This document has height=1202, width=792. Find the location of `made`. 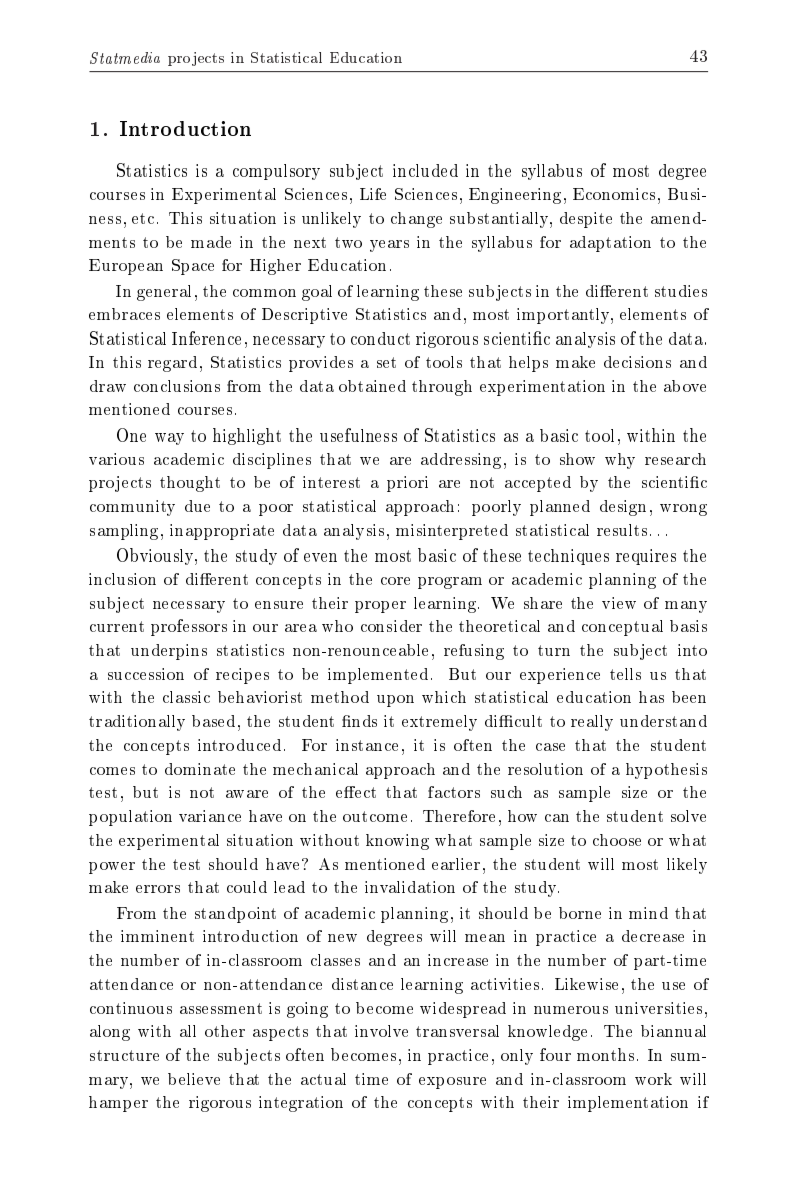

made is located at coordinates (211, 242).
